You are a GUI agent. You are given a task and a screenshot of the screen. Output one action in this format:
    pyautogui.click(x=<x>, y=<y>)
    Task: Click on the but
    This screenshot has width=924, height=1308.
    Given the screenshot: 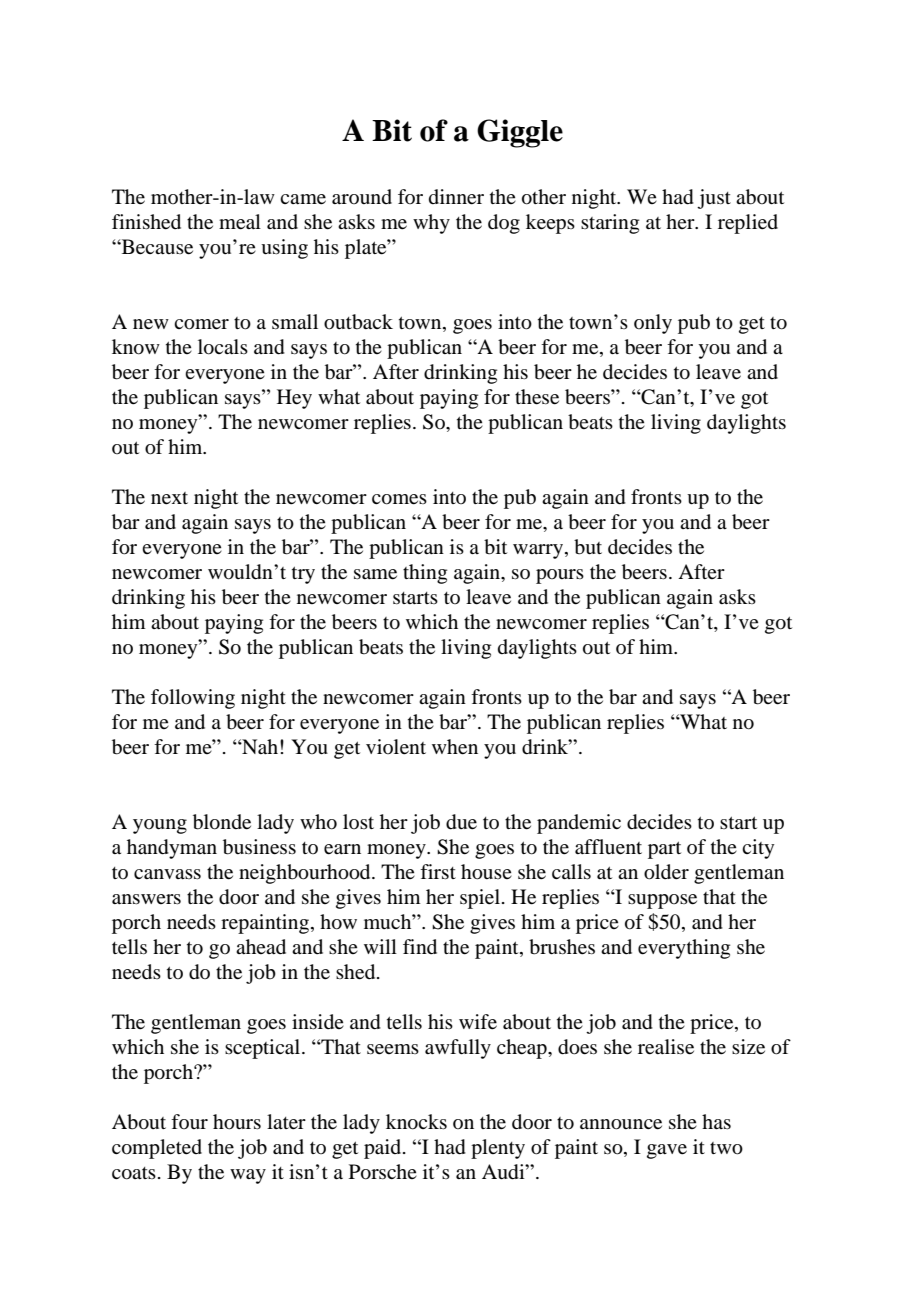 What is the action you would take?
    pyautogui.click(x=588, y=547)
